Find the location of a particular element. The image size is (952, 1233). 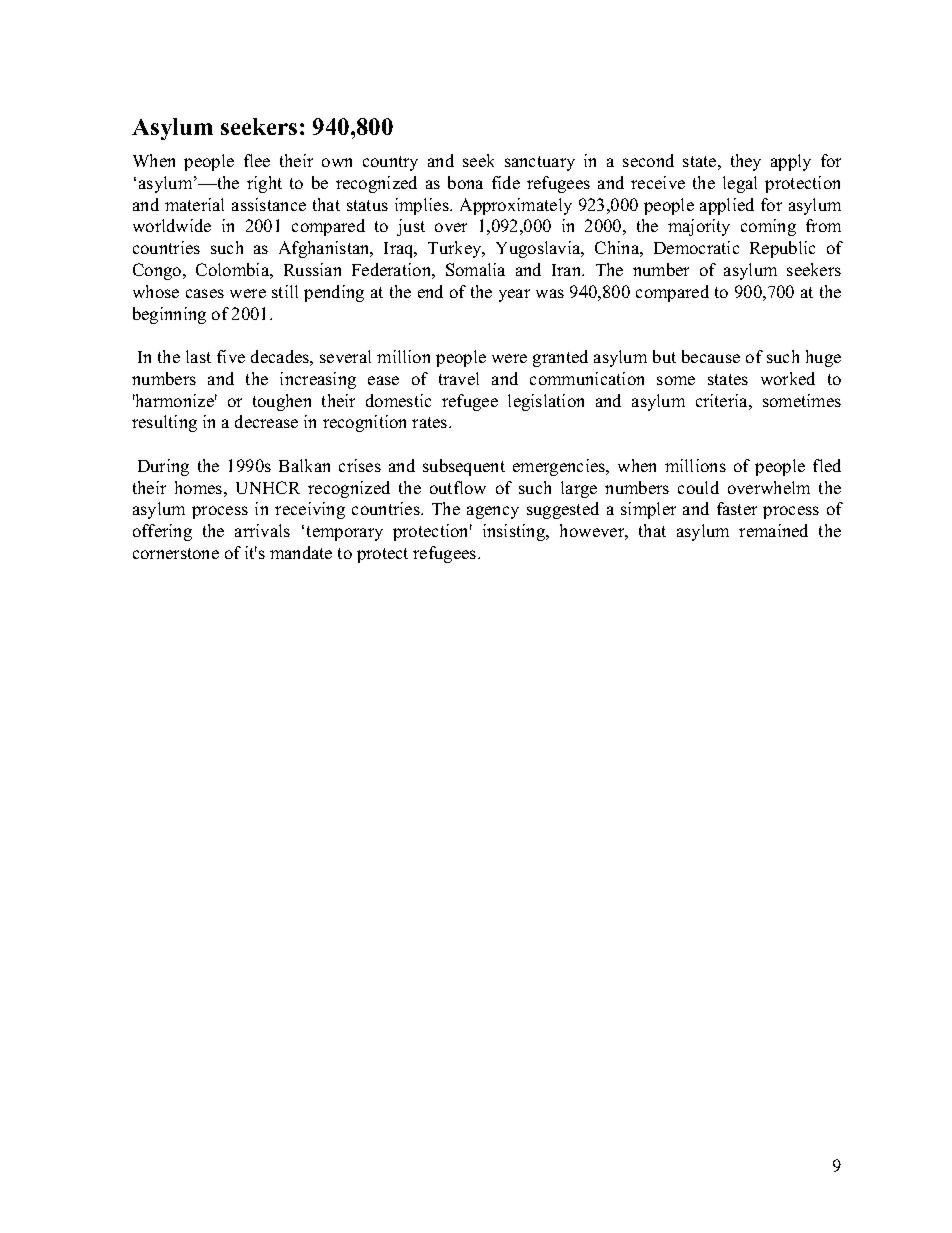

remained is located at coordinates (773, 530).
